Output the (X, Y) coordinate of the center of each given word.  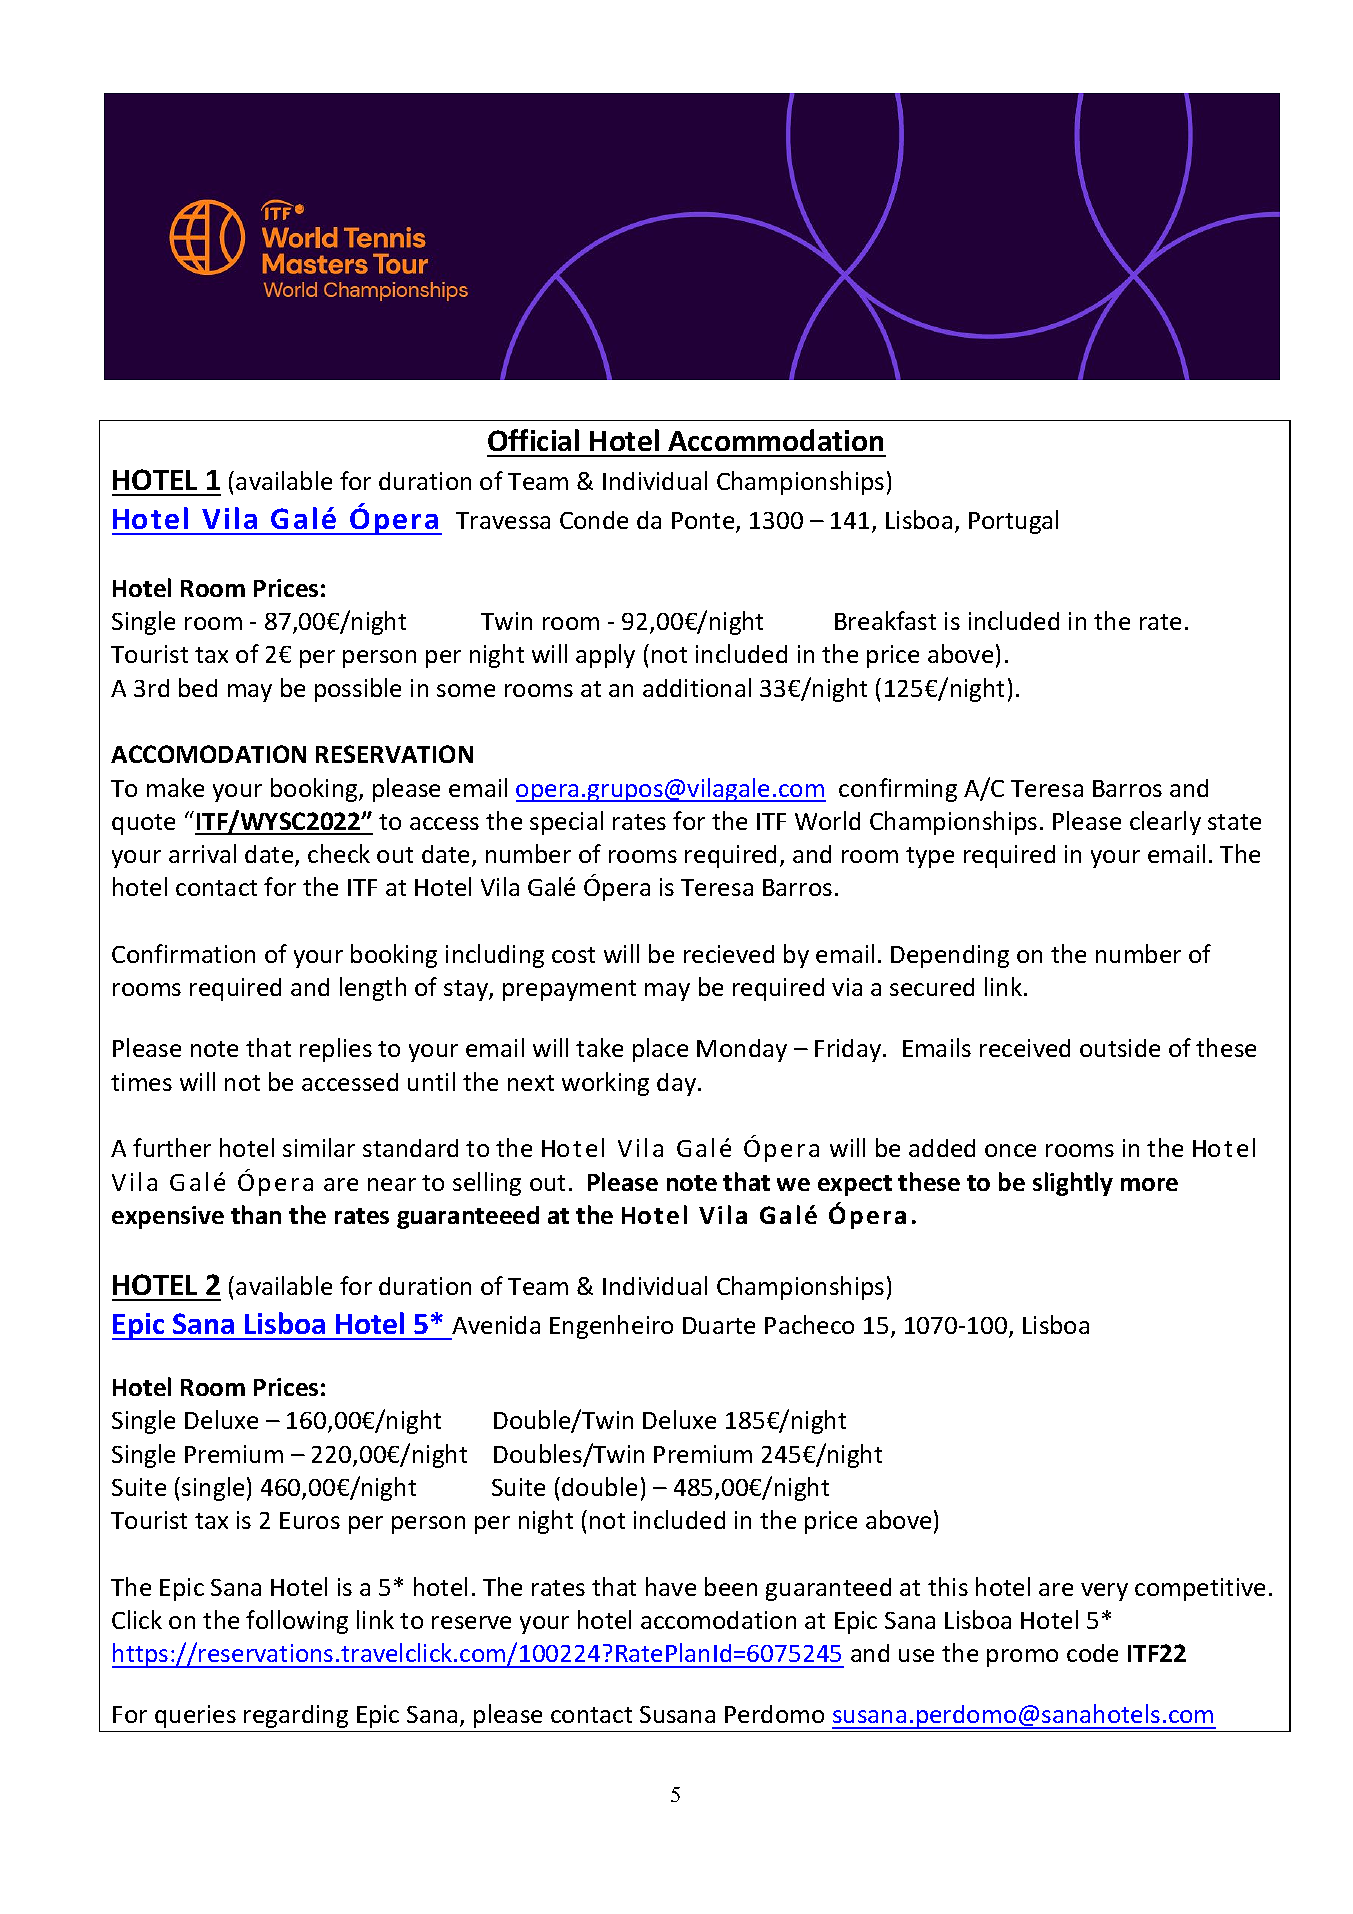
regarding (296, 1716)
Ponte (704, 522)
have (671, 1586)
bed (198, 687)
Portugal (1013, 522)
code (1092, 1653)
